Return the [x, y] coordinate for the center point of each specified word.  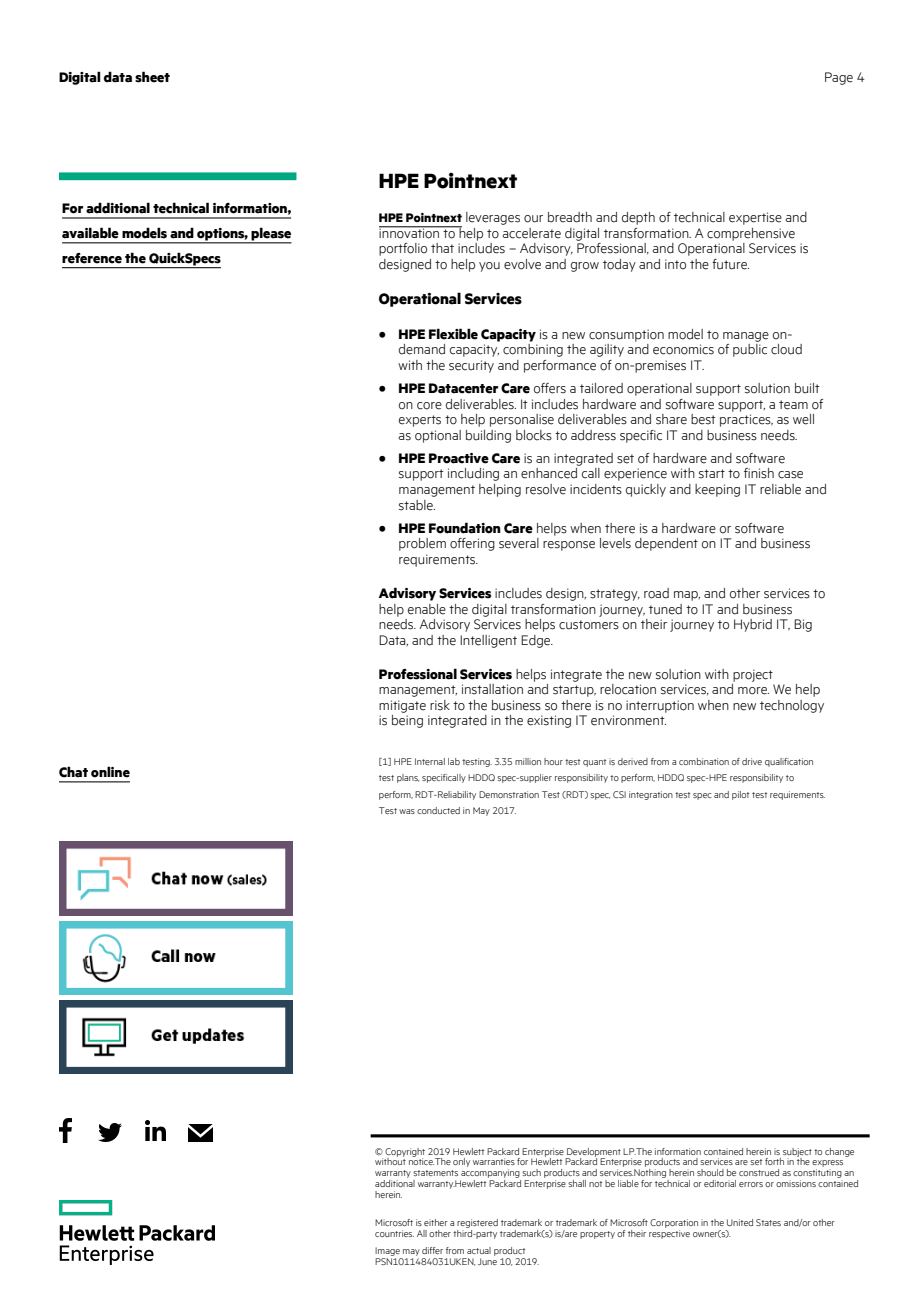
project [753, 675]
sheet [152, 77]
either [436, 1222]
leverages [493, 218]
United [740, 1222]
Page [839, 78]
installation [492, 689]
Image [387, 1251]
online [110, 772]
